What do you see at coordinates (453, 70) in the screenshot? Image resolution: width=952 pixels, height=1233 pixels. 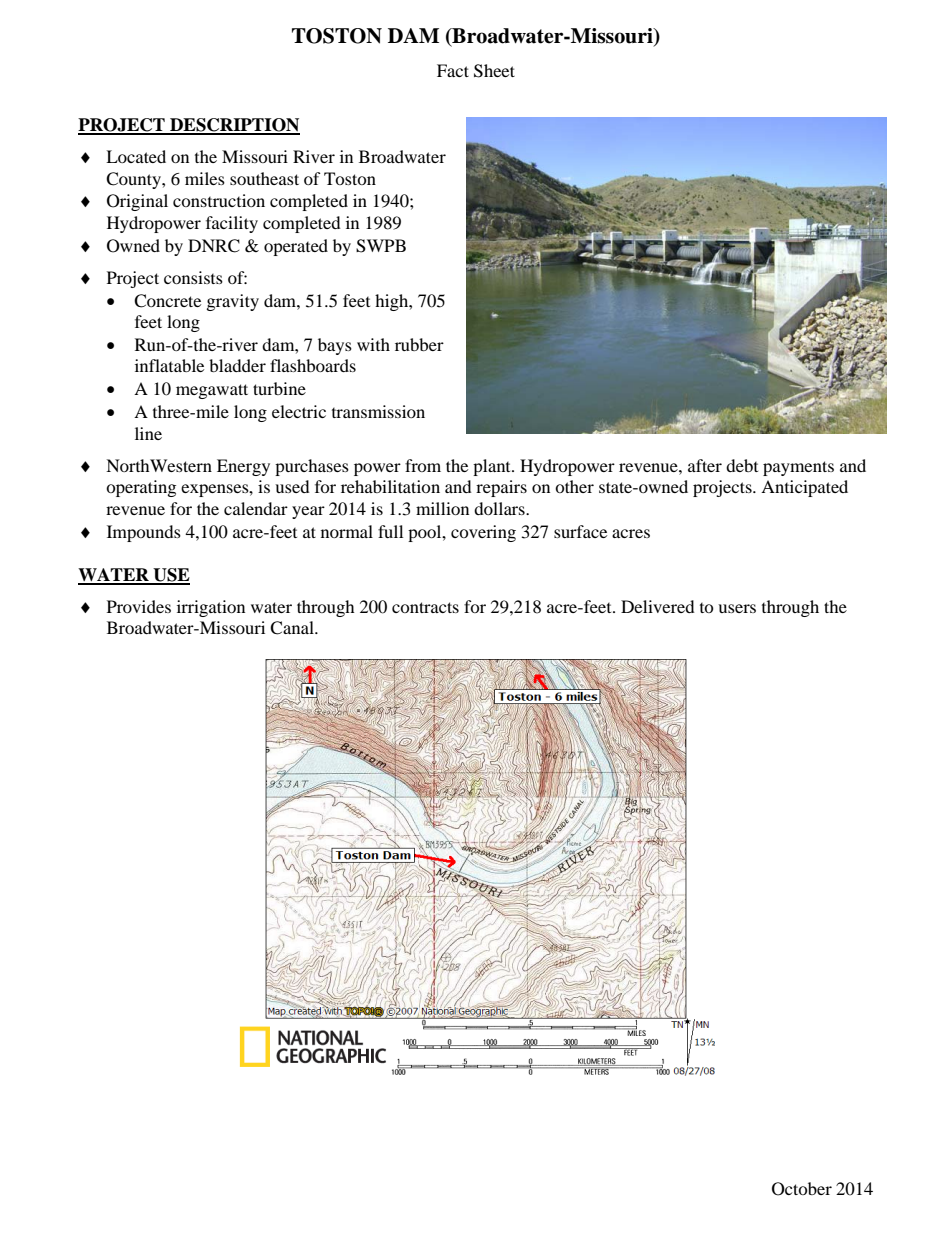 I see `Fact` at bounding box center [453, 70].
